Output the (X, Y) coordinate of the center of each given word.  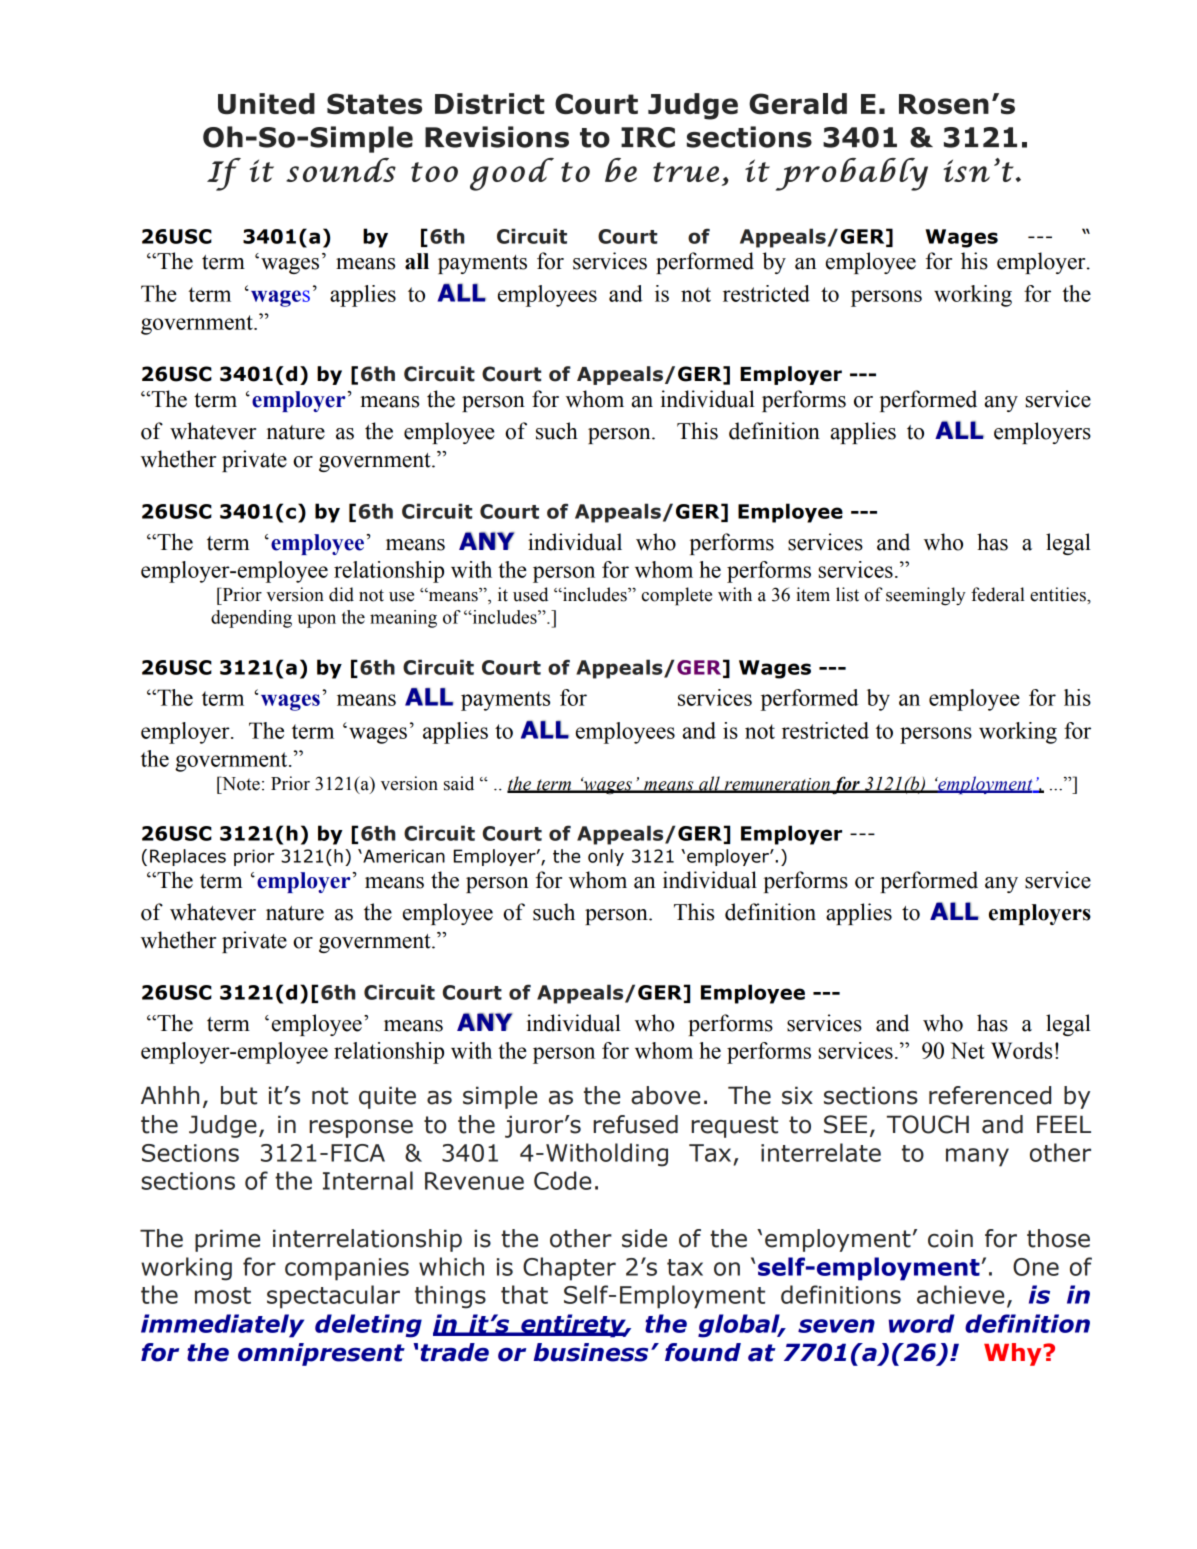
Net (967, 1050)
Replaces (188, 857)
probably (852, 174)
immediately (222, 1326)
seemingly (926, 596)
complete (677, 596)
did (341, 594)
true (686, 172)
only (606, 857)
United (266, 104)
